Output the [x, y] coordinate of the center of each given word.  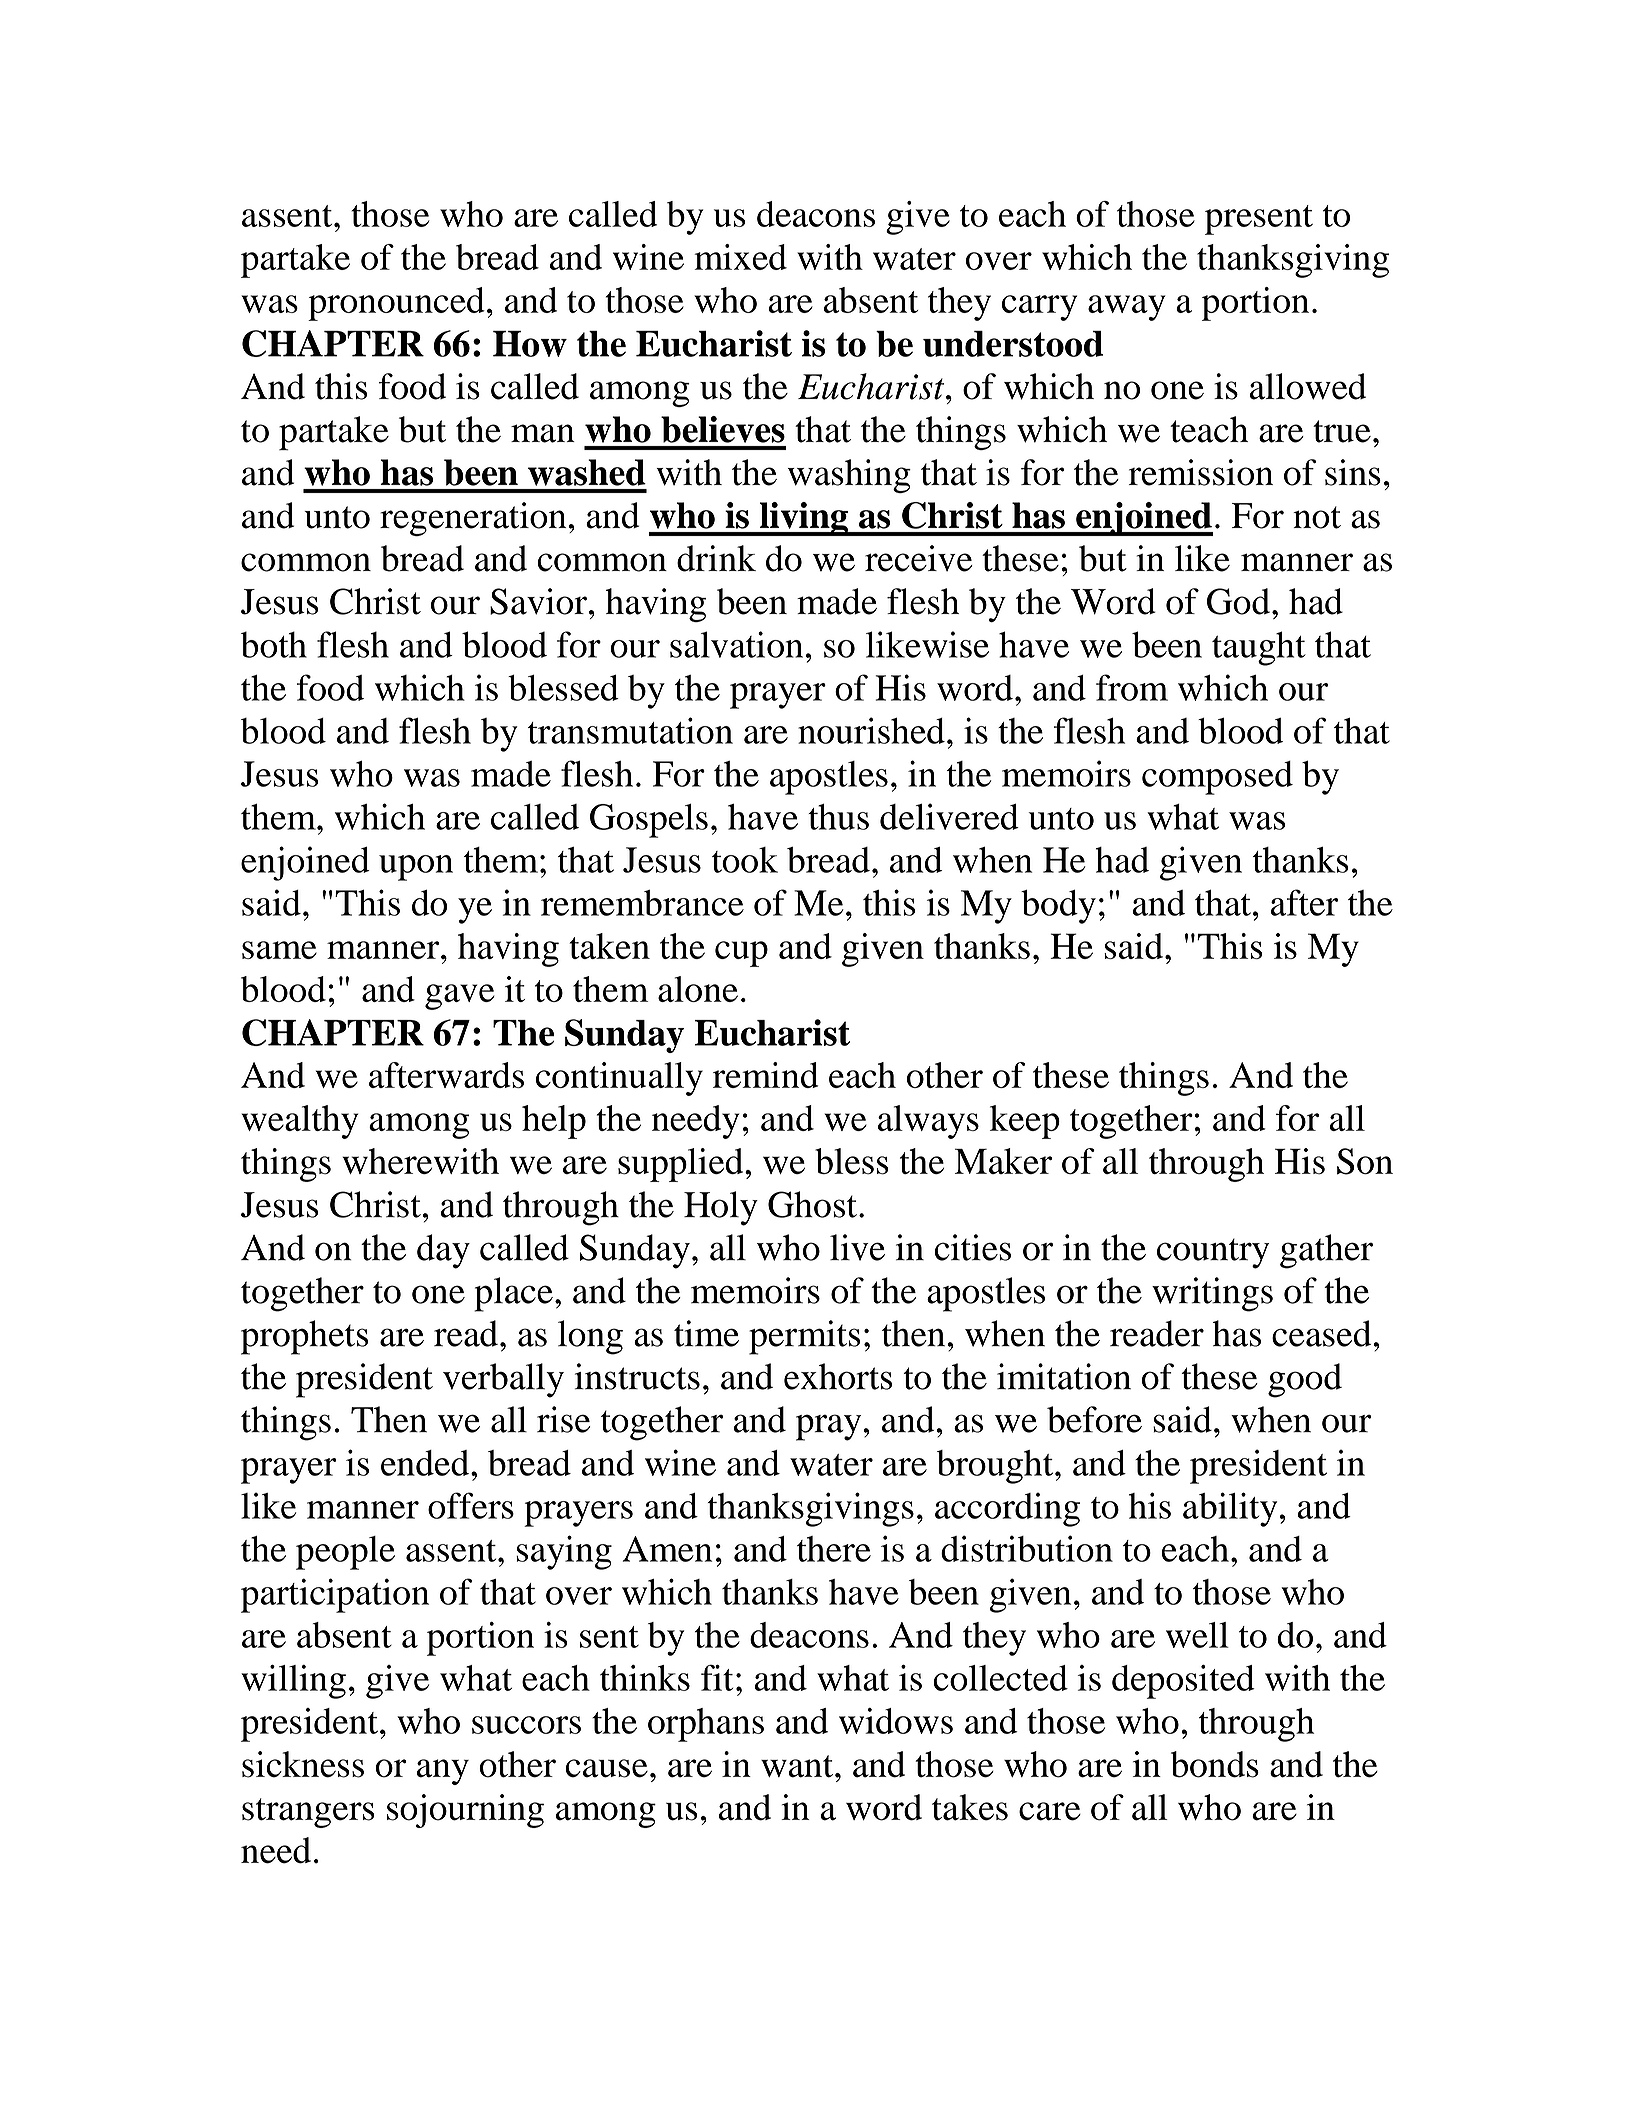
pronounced [396, 304]
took [745, 860]
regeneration [473, 519]
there [834, 1549]
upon [416, 868]
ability [1230, 1509]
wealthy [300, 1122]
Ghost [812, 1204]
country [1213, 1254]
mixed [740, 257]
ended [426, 1463]
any [443, 1772]
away [1127, 308]
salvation [736, 644]
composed [1217, 778]
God [1238, 601]
